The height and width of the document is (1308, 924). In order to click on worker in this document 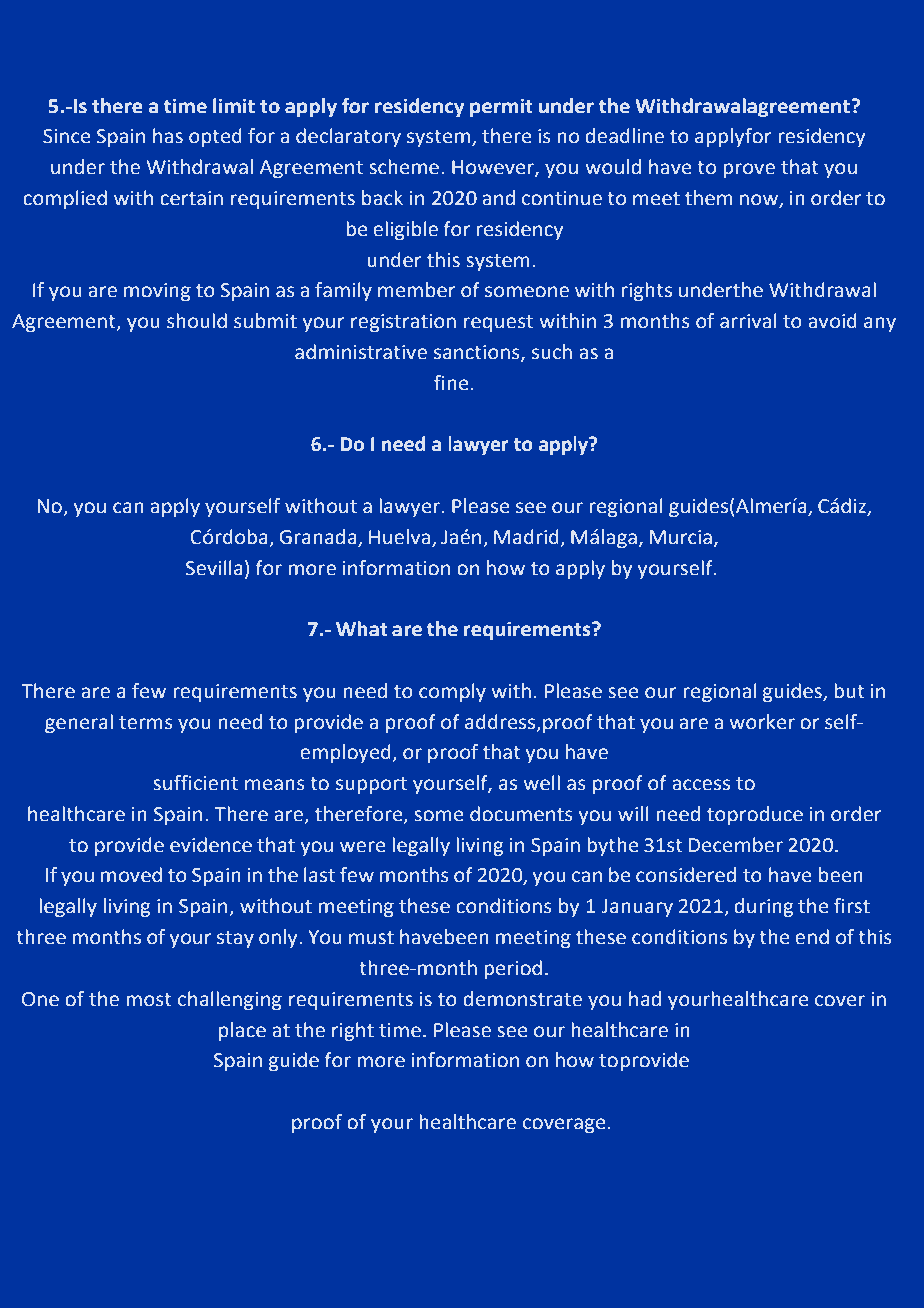, I will do `click(762, 722)`.
